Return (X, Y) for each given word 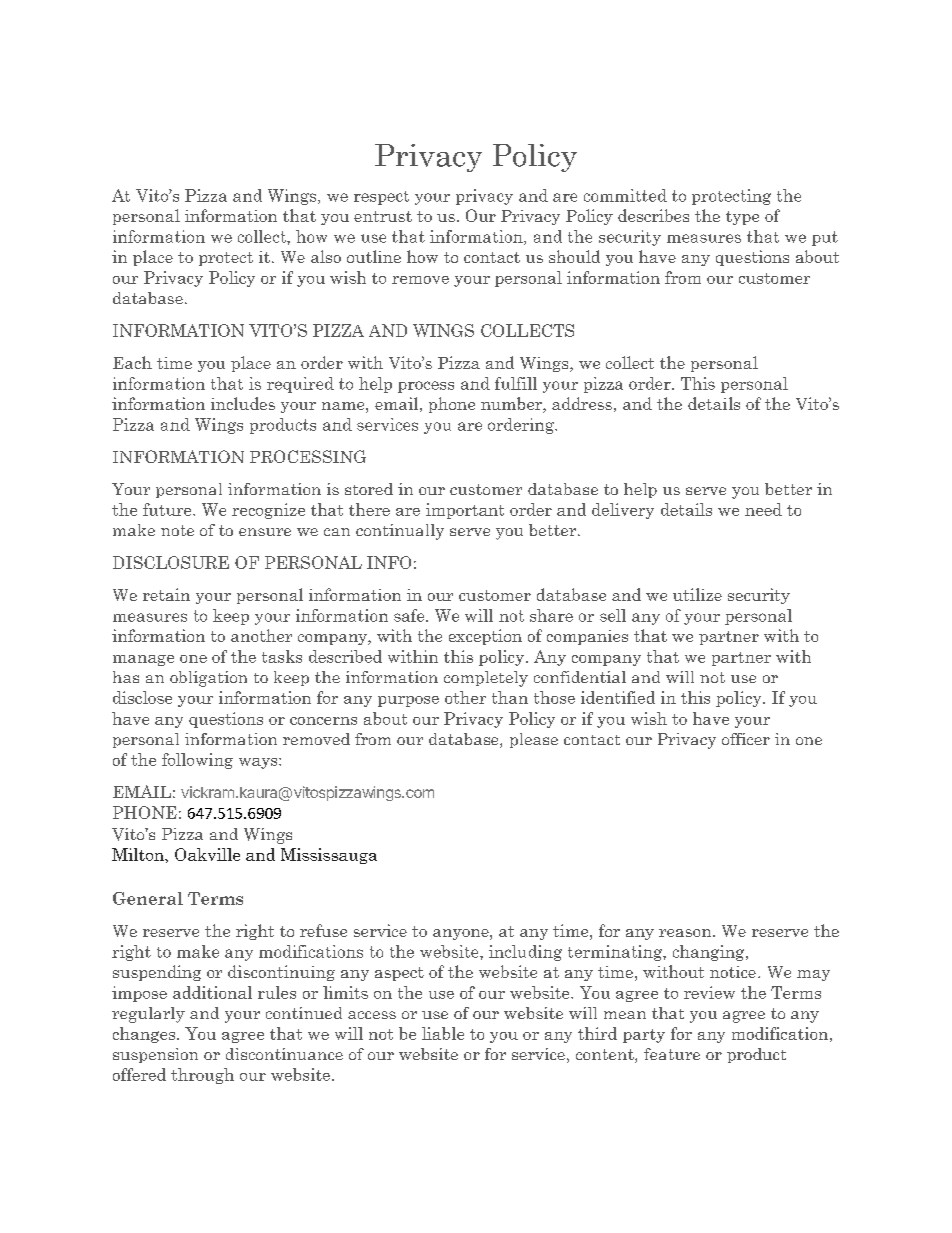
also (326, 256)
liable (443, 1033)
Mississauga (329, 856)
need (763, 509)
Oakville (207, 854)
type (742, 218)
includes (243, 403)
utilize (697, 594)
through (202, 1076)
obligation (208, 679)
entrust (383, 216)
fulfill (516, 383)
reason (686, 933)
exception (485, 637)
